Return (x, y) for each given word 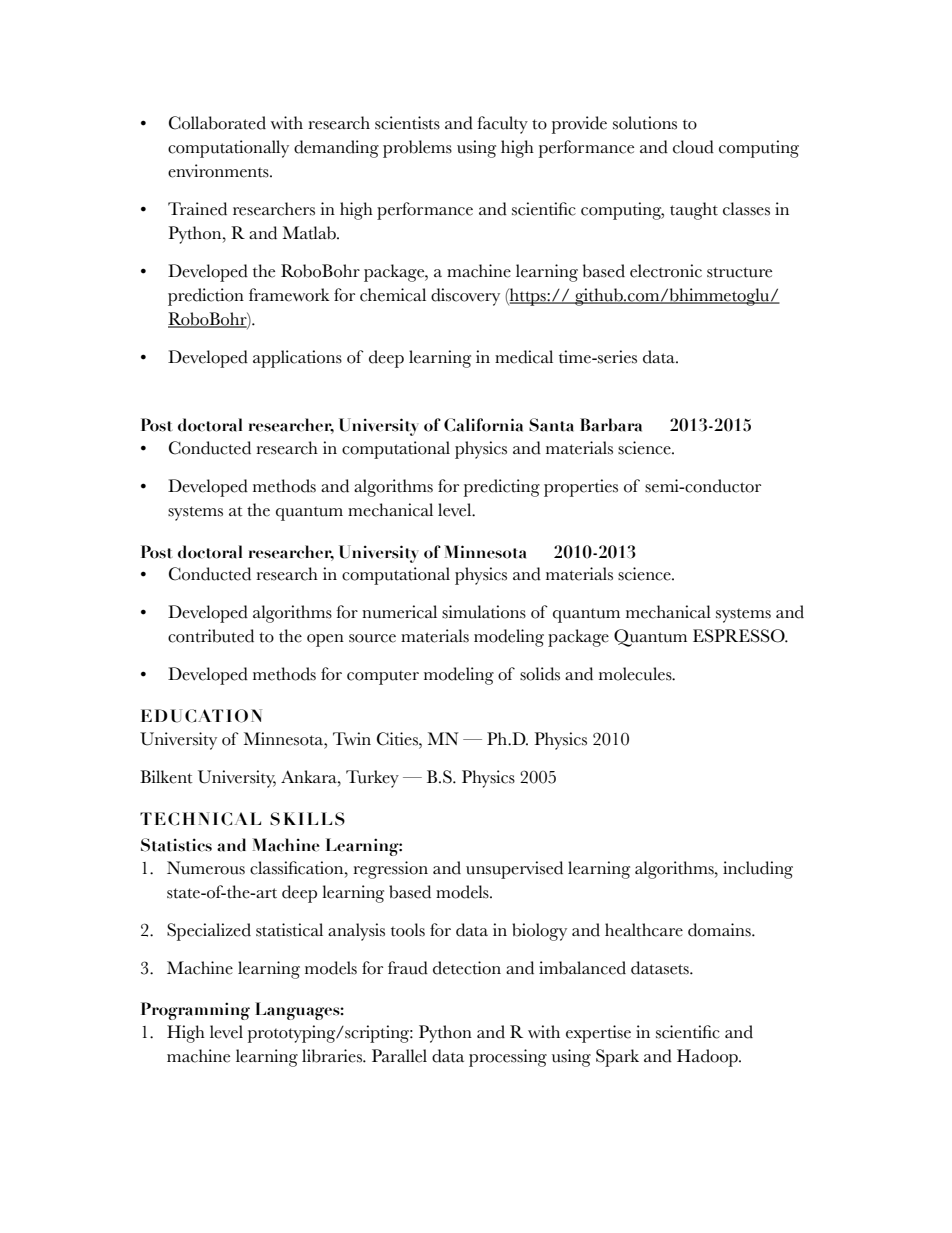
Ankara (310, 776)
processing (508, 1058)
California (483, 425)
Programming (195, 1011)
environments (219, 171)
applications (297, 359)
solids (540, 674)
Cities (398, 739)
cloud (693, 147)
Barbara (611, 425)
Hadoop (708, 1058)
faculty (502, 125)
